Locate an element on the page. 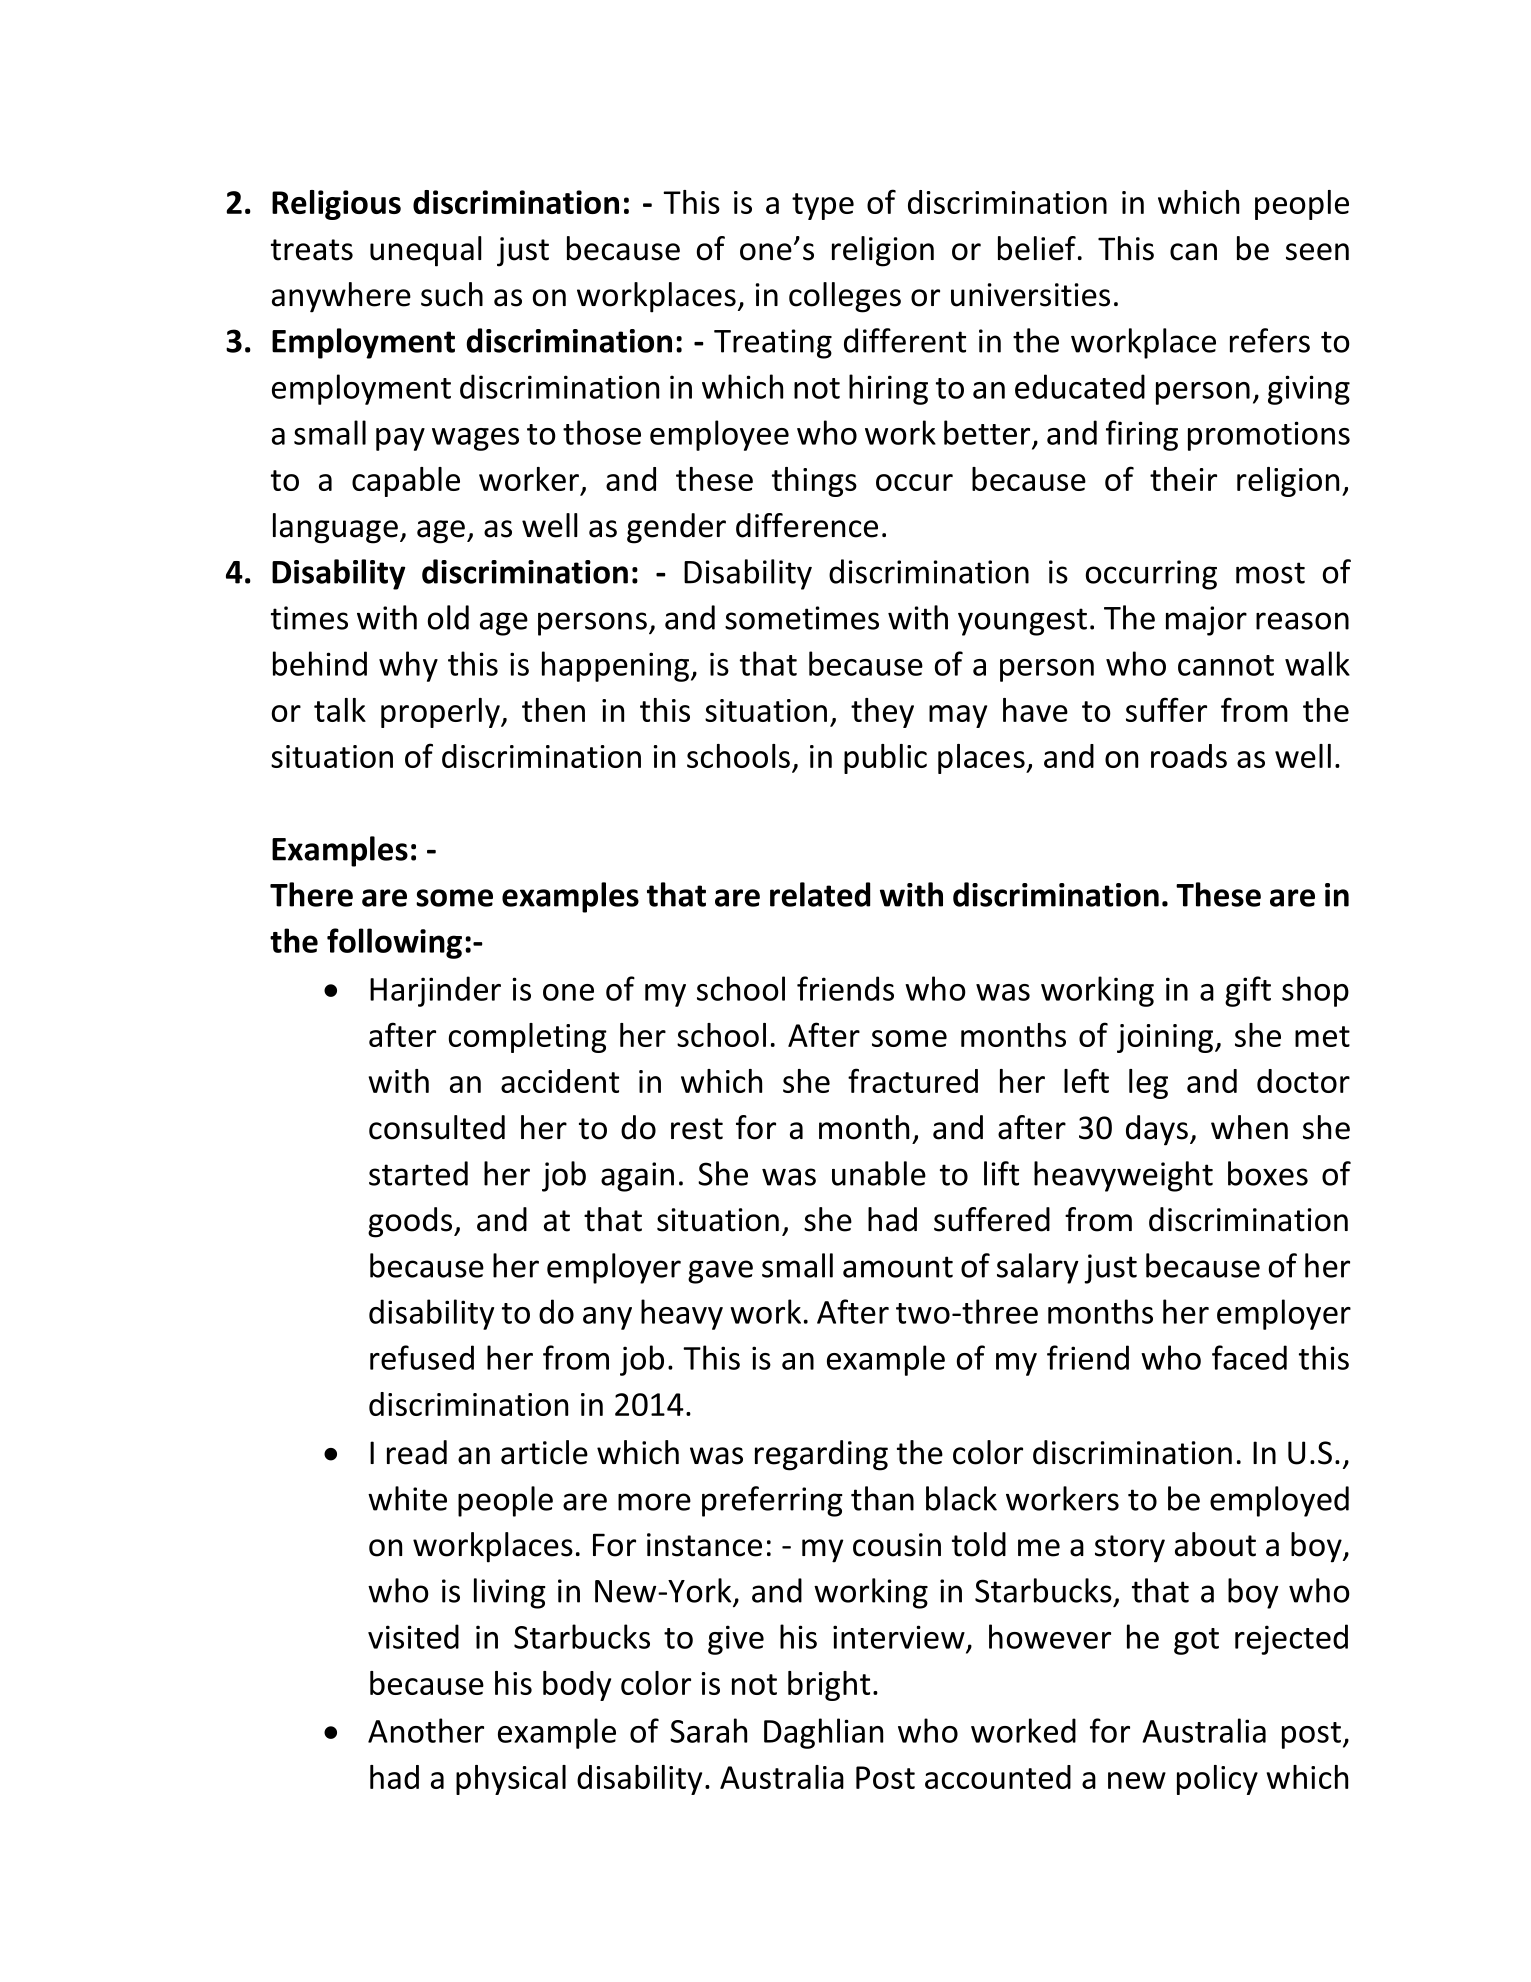  type is located at coordinates (823, 206).
